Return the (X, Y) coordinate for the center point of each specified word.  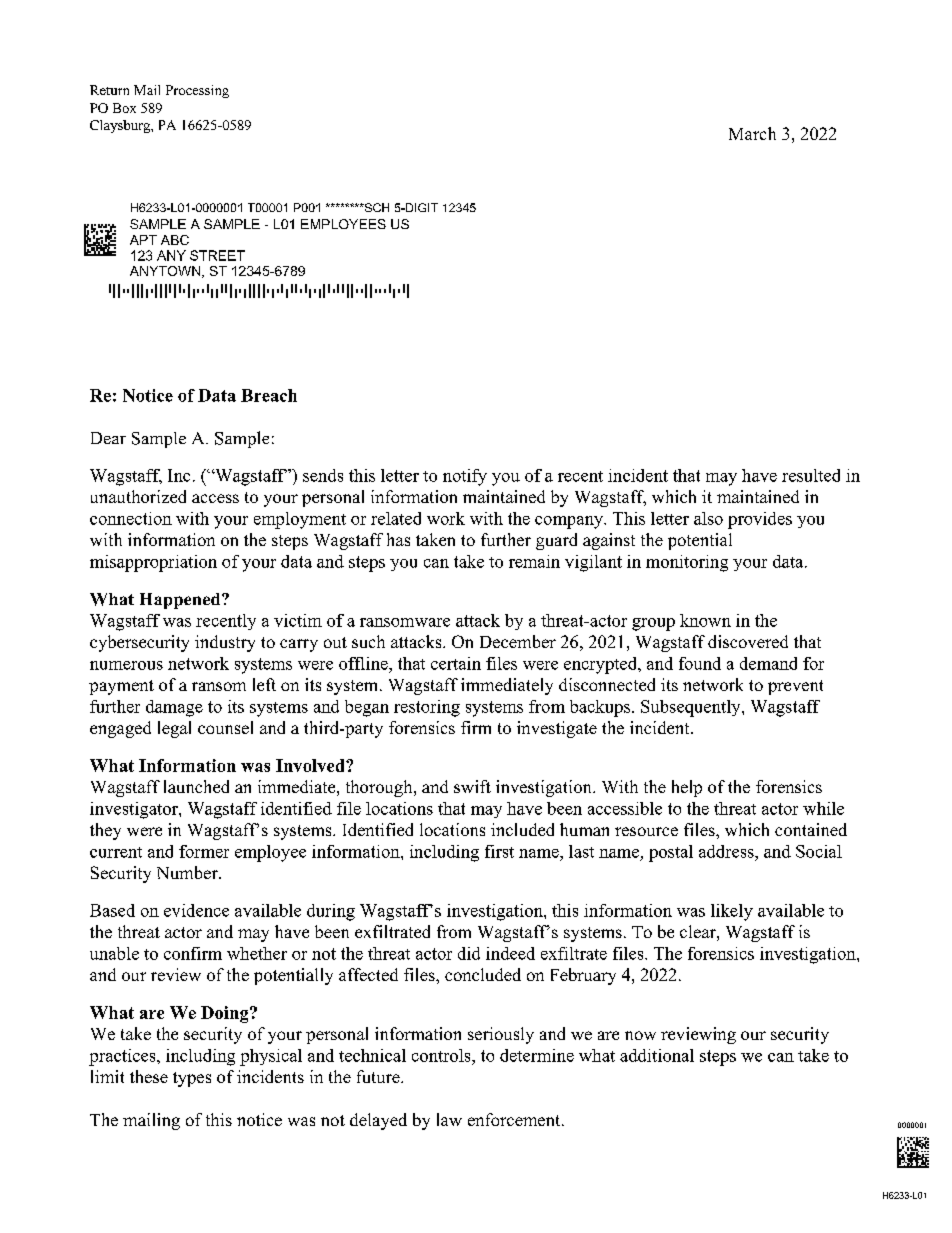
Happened (181, 601)
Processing (197, 91)
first (499, 851)
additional (657, 1055)
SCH (375, 207)
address (727, 851)
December (518, 641)
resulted (811, 475)
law (449, 1119)
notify (465, 477)
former (204, 851)
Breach (269, 395)
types (192, 1079)
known (705, 620)
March (752, 133)
